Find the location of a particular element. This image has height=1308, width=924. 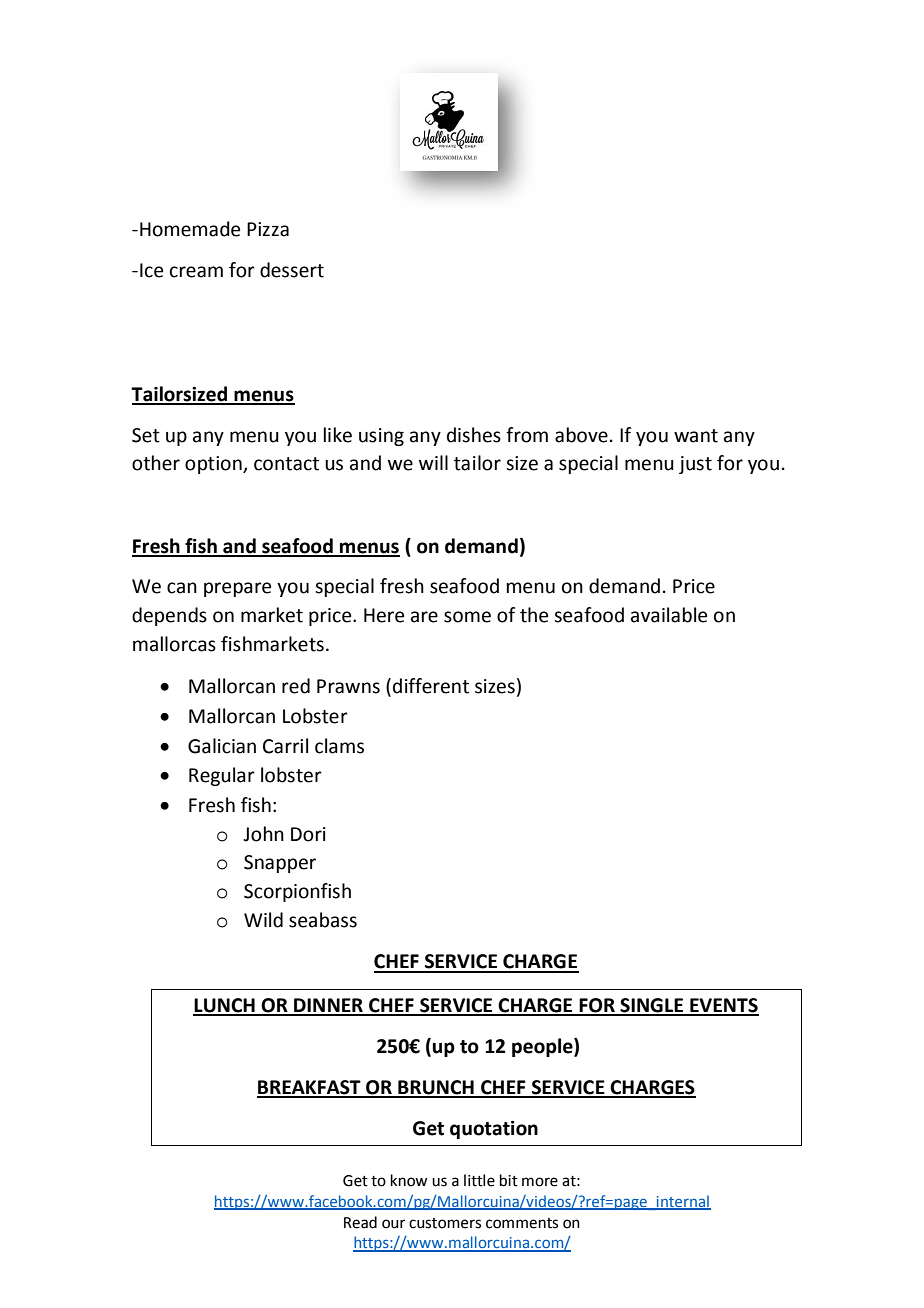

available is located at coordinates (669, 615).
